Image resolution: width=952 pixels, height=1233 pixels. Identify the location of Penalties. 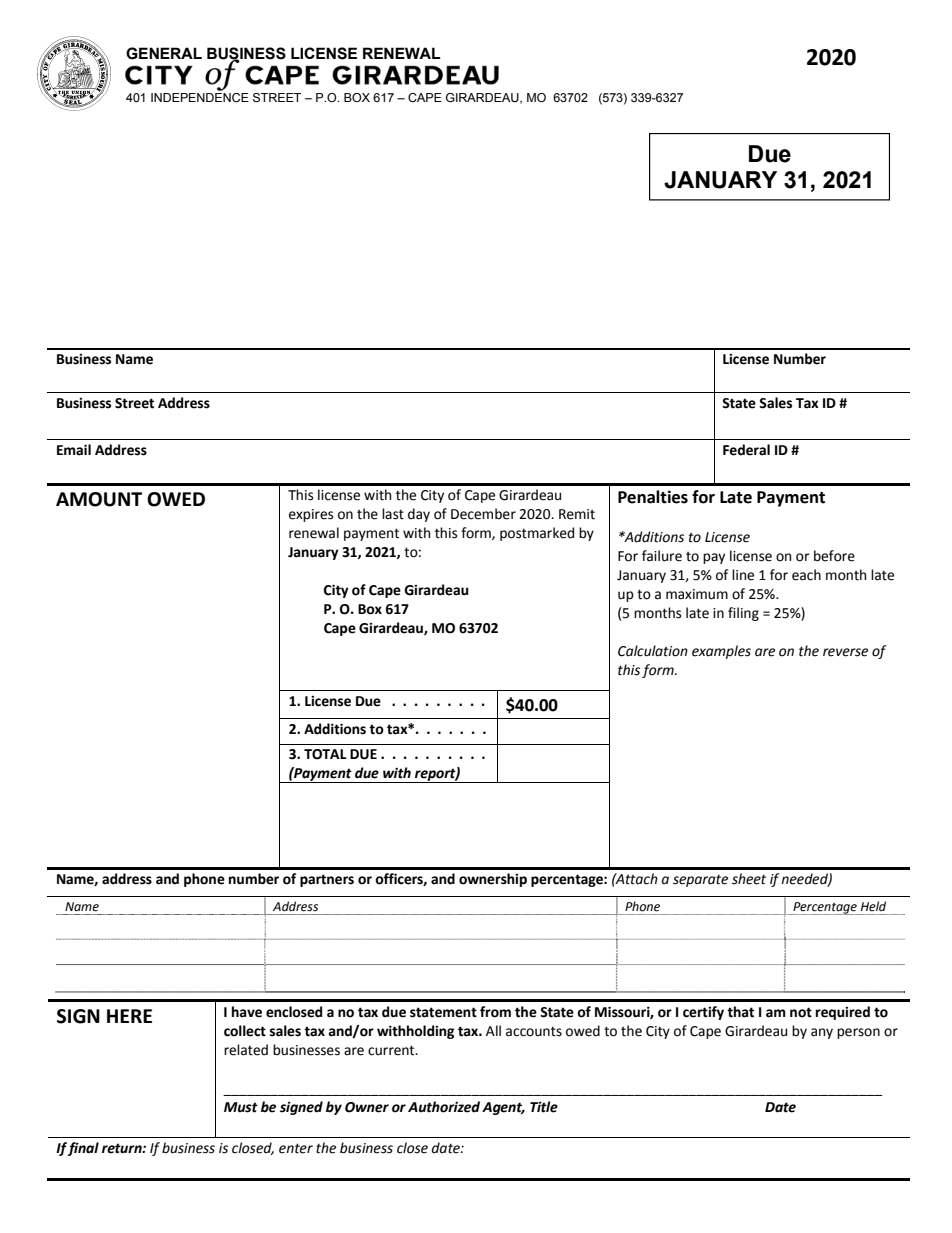
(653, 497).
